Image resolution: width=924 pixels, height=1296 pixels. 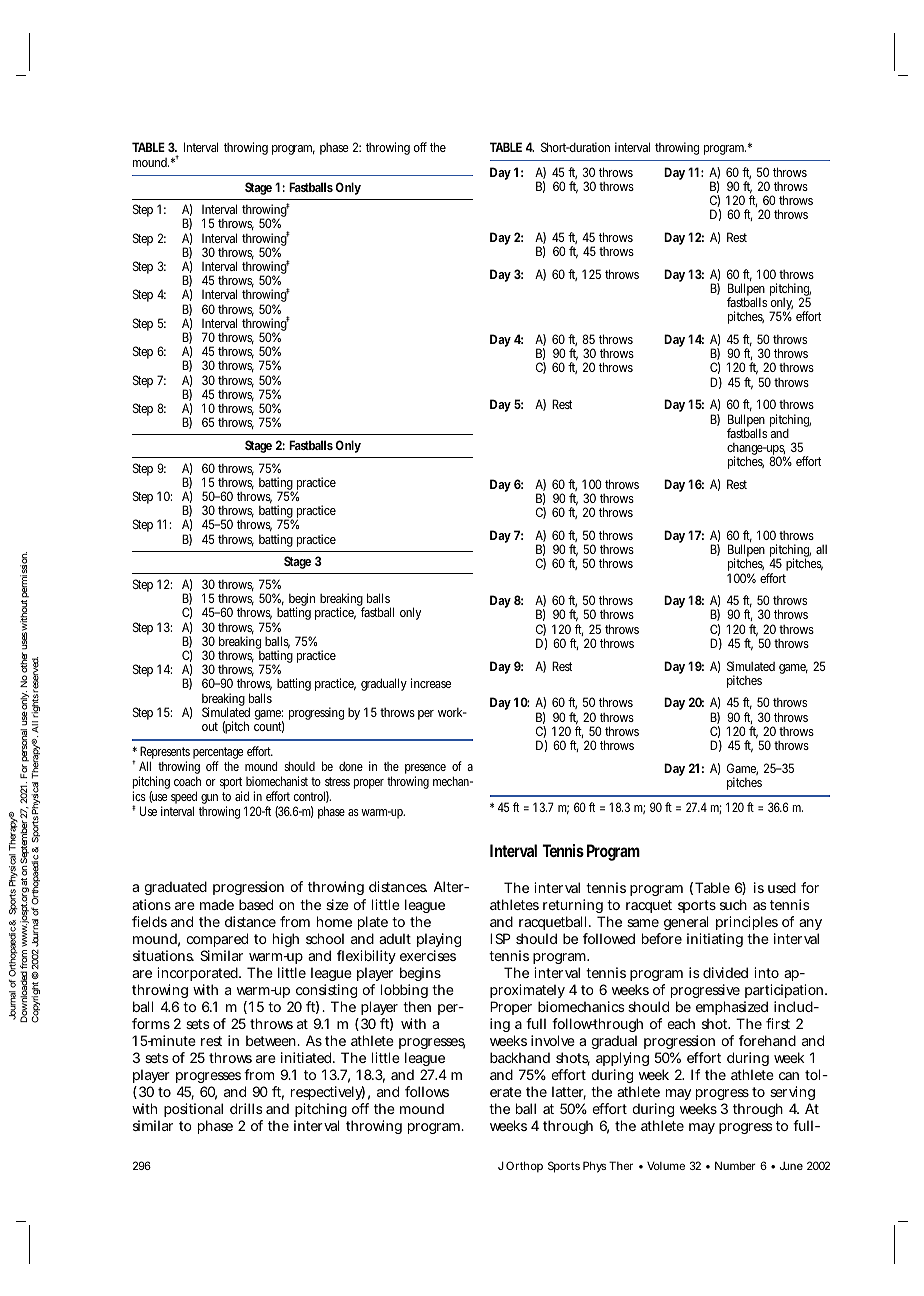 I want to click on principles, so click(x=747, y=923).
